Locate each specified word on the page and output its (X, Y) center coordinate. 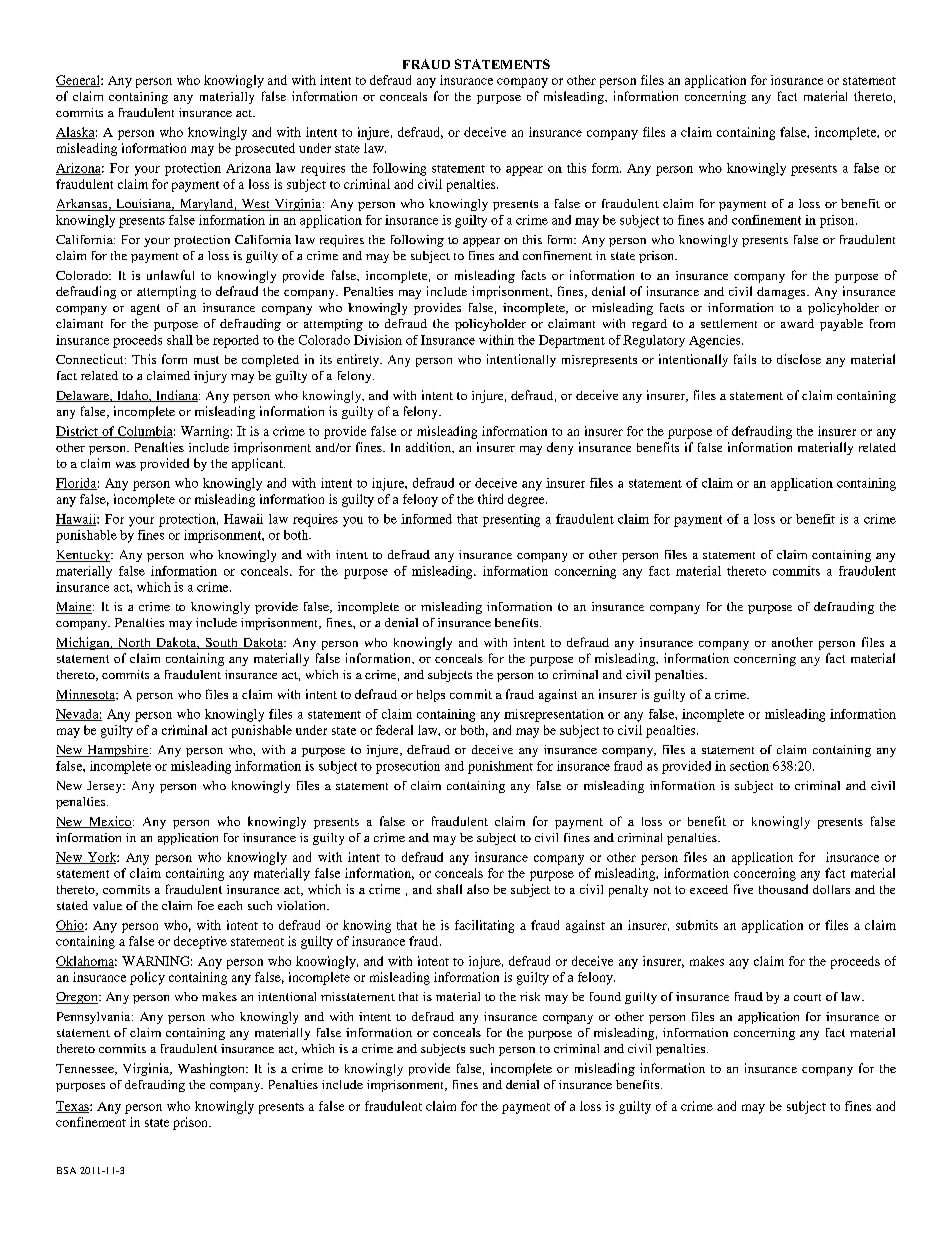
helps (431, 696)
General (79, 81)
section (749, 766)
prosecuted (265, 149)
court (807, 997)
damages (782, 293)
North (134, 643)
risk (530, 996)
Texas (73, 1107)
